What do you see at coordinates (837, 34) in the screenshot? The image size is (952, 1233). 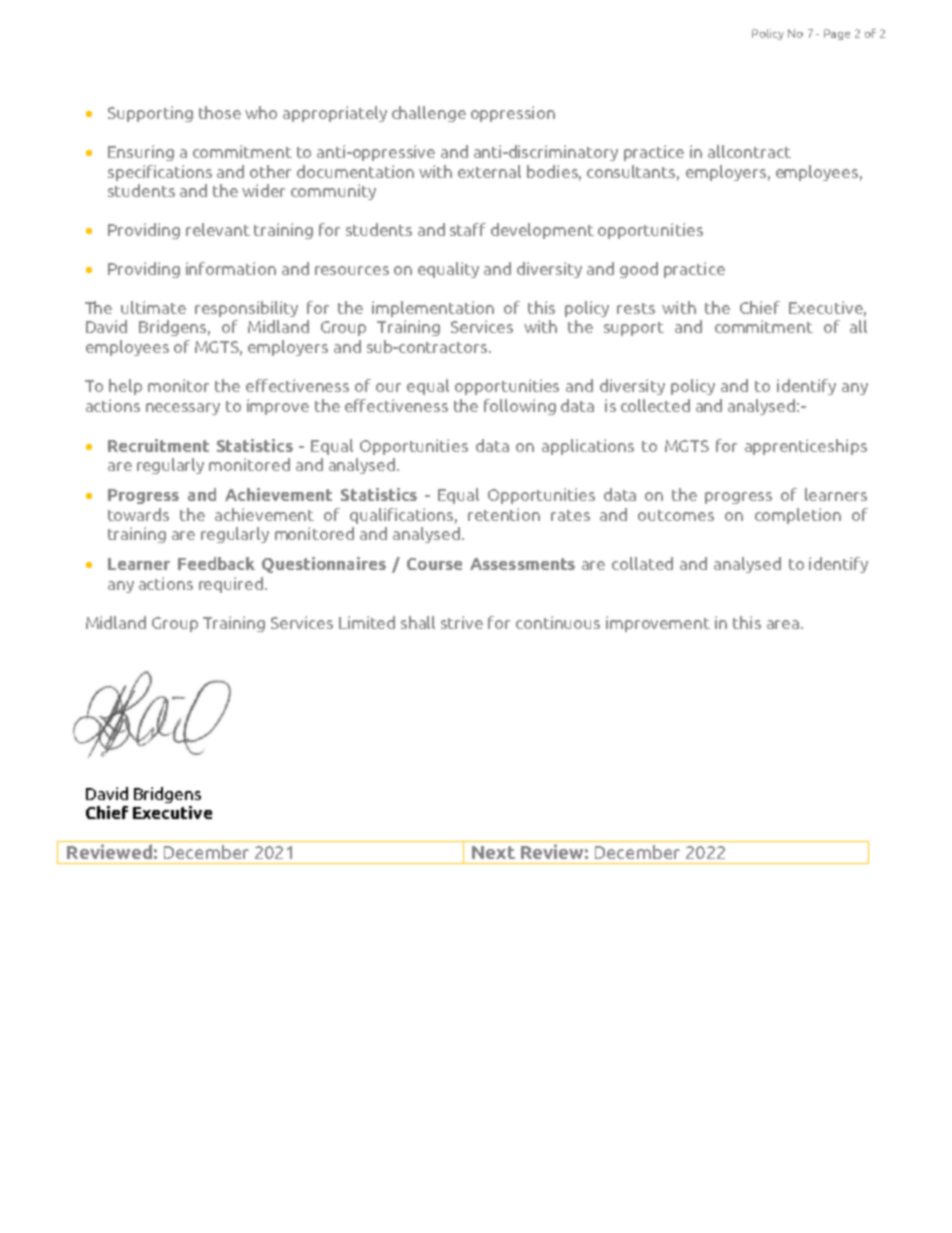 I see `Page` at bounding box center [837, 34].
